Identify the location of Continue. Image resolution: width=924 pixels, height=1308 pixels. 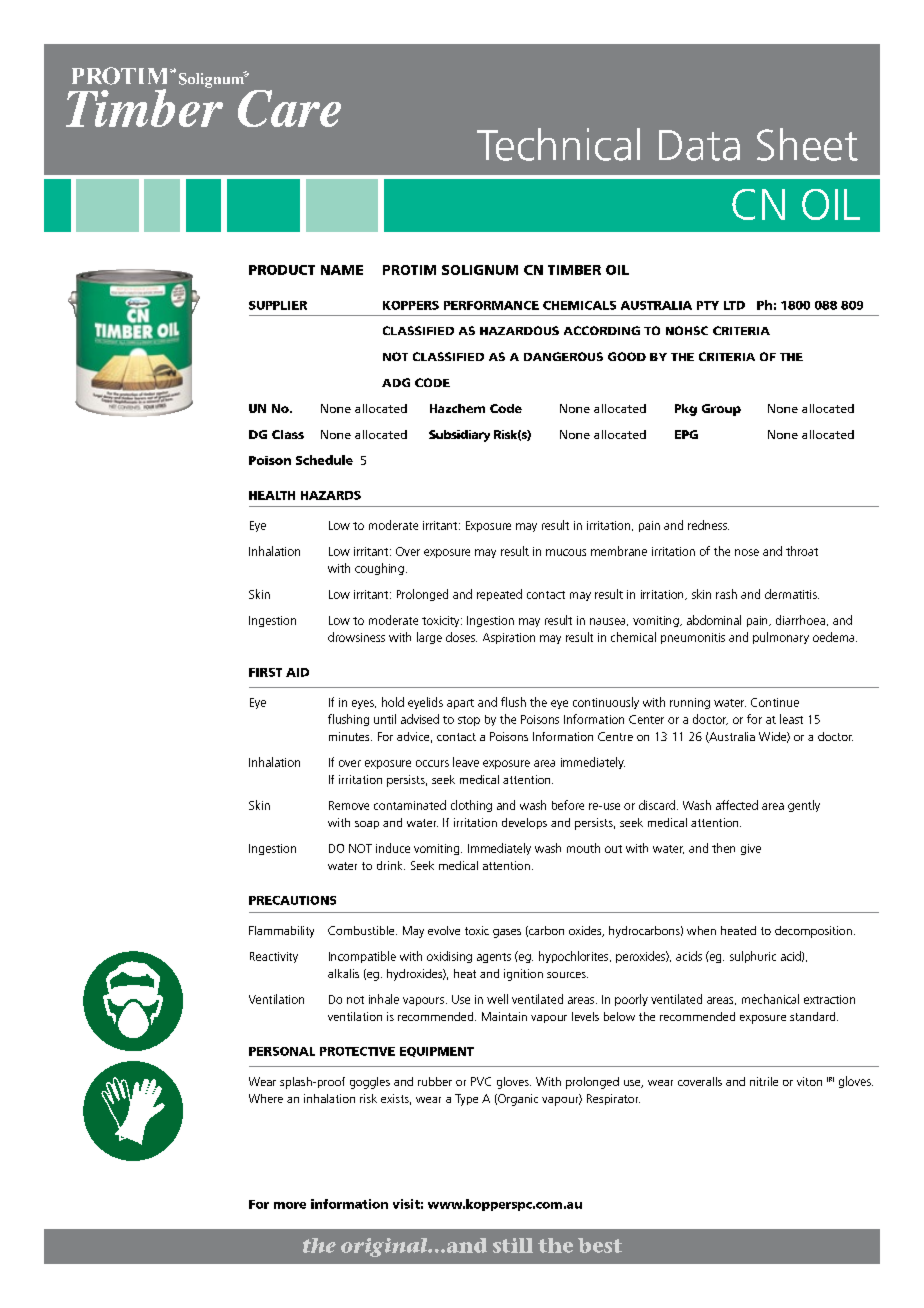
(775, 702).
